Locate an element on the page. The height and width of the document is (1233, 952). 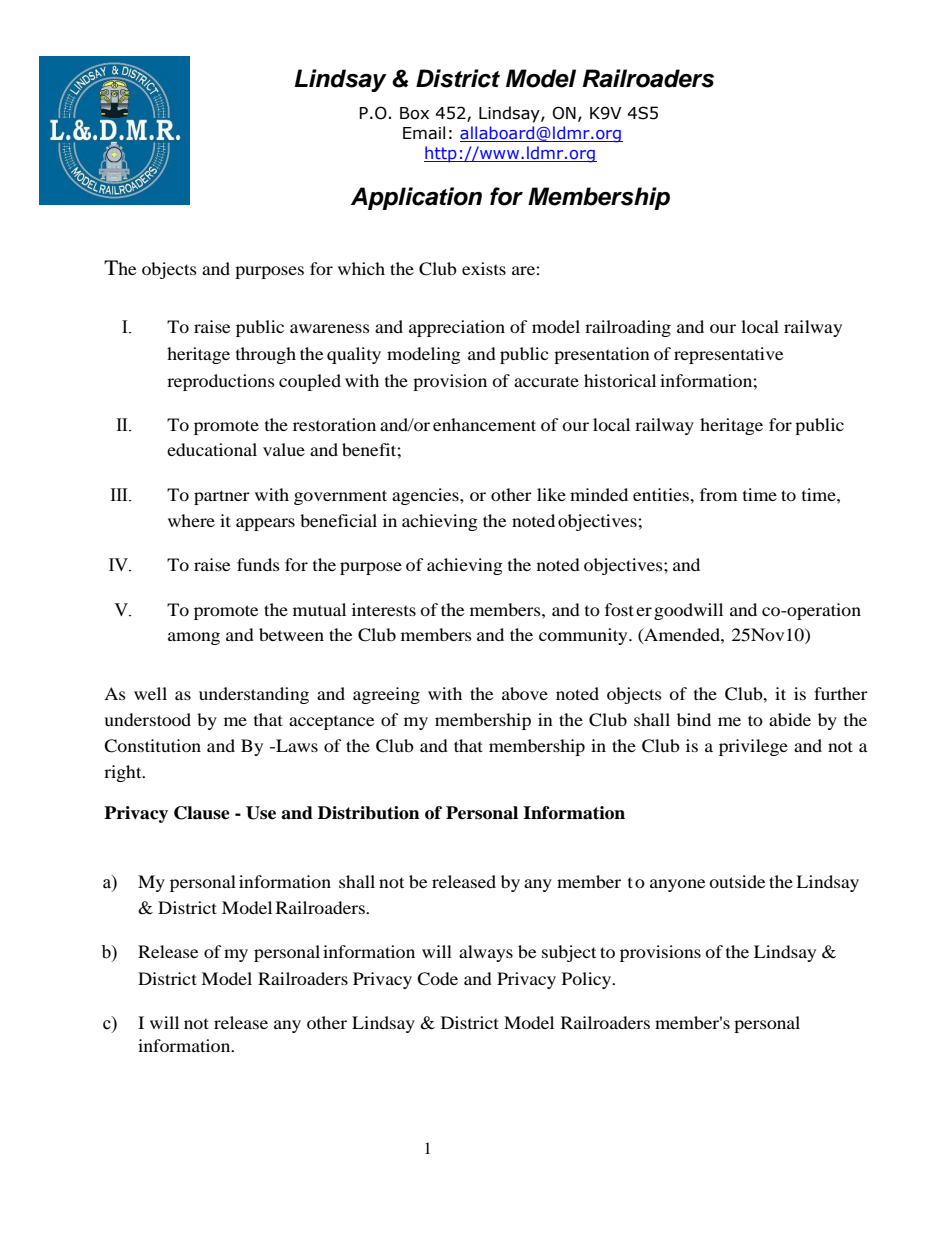
outside is located at coordinates (737, 881).
